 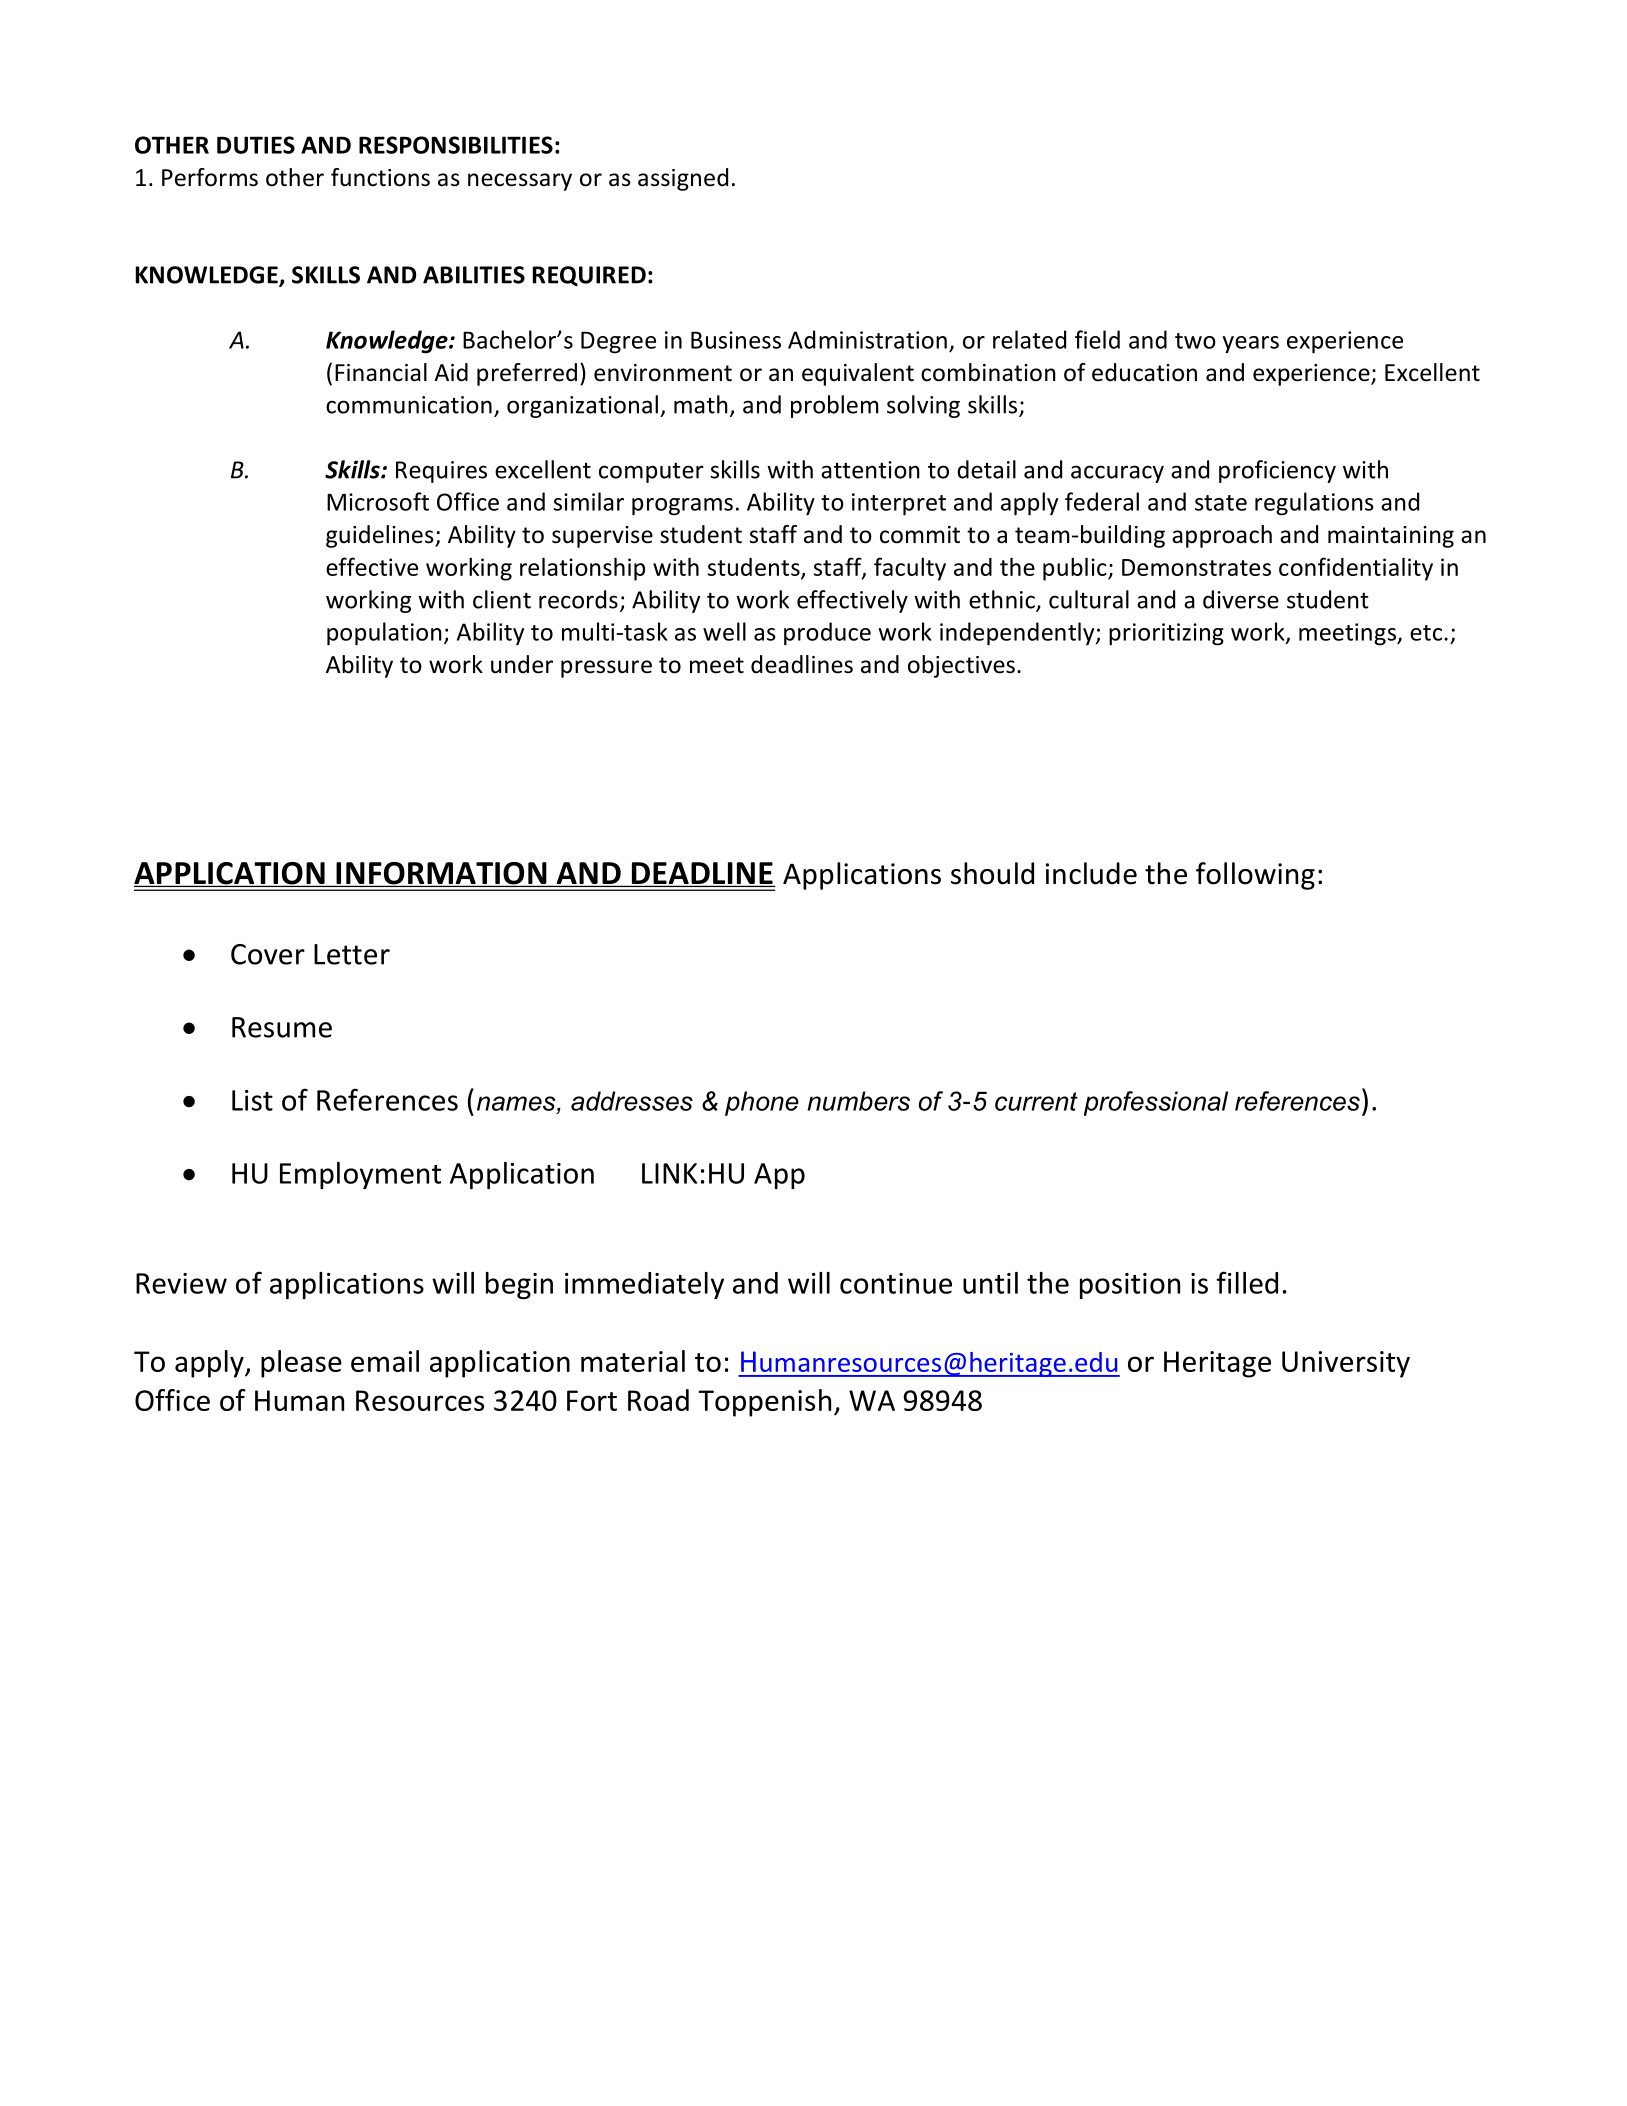 I want to click on assigned, so click(x=683, y=179).
